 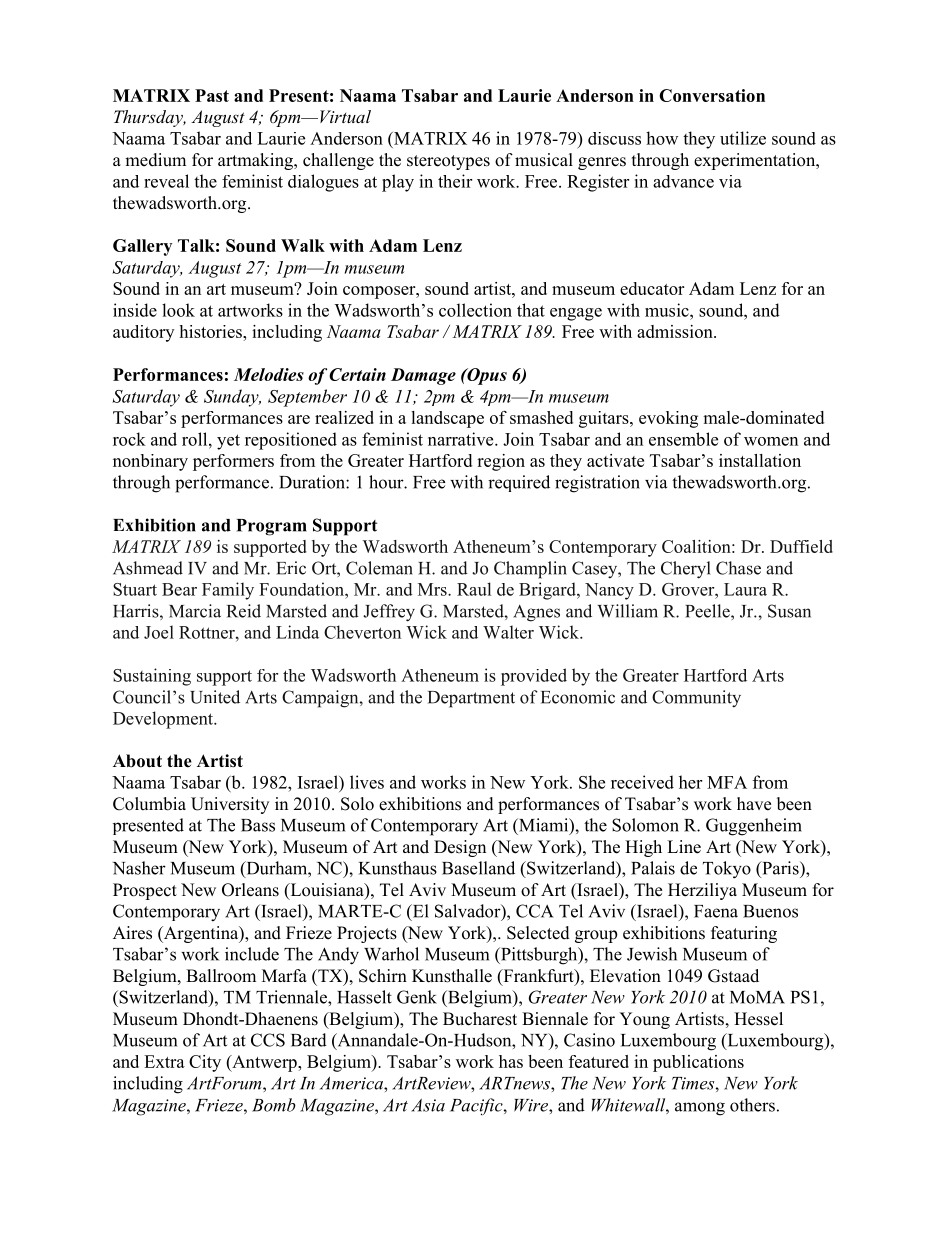 I want to click on utilize, so click(x=743, y=138).
